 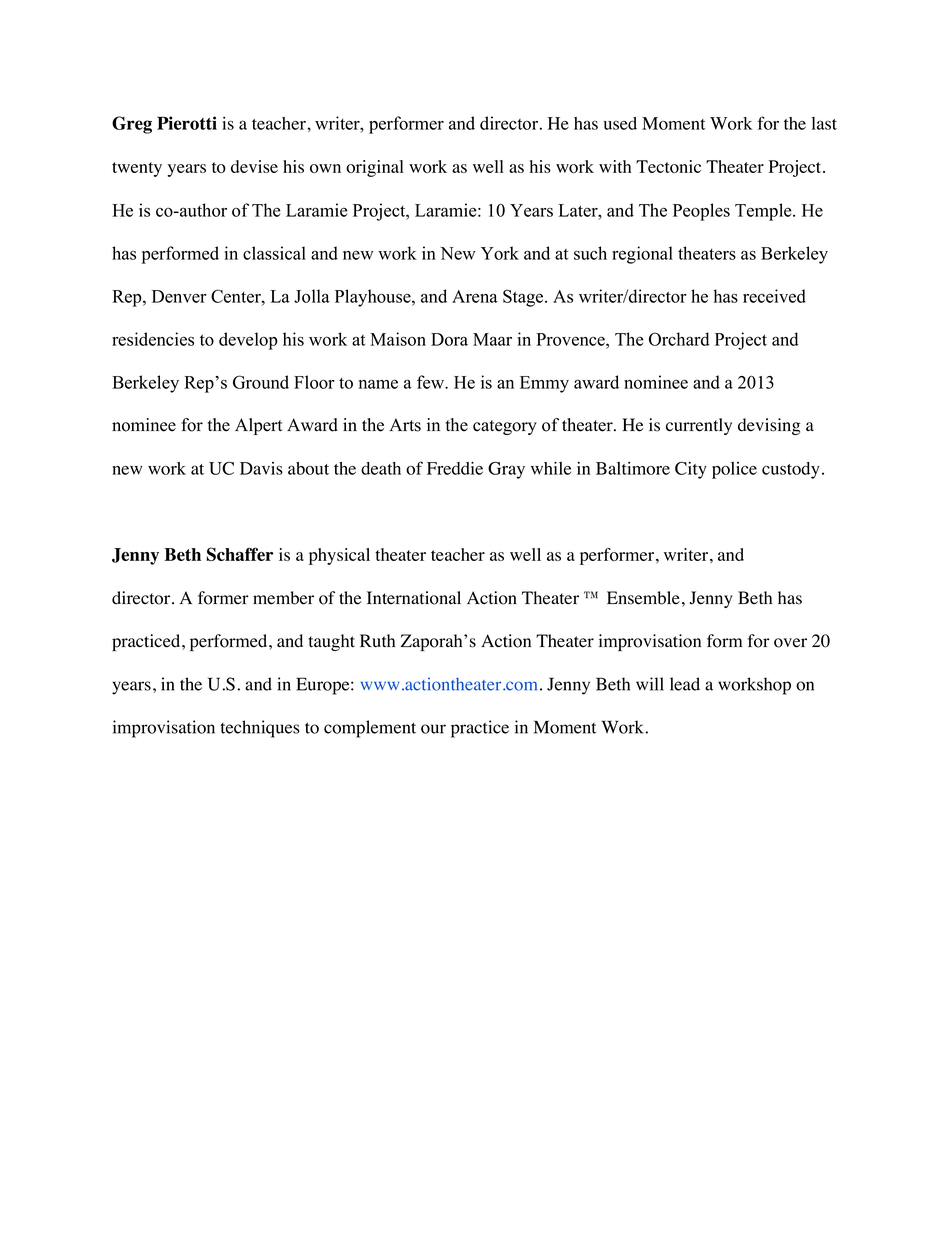 What do you see at coordinates (668, 166) in the screenshot?
I see `Tectonic` at bounding box center [668, 166].
